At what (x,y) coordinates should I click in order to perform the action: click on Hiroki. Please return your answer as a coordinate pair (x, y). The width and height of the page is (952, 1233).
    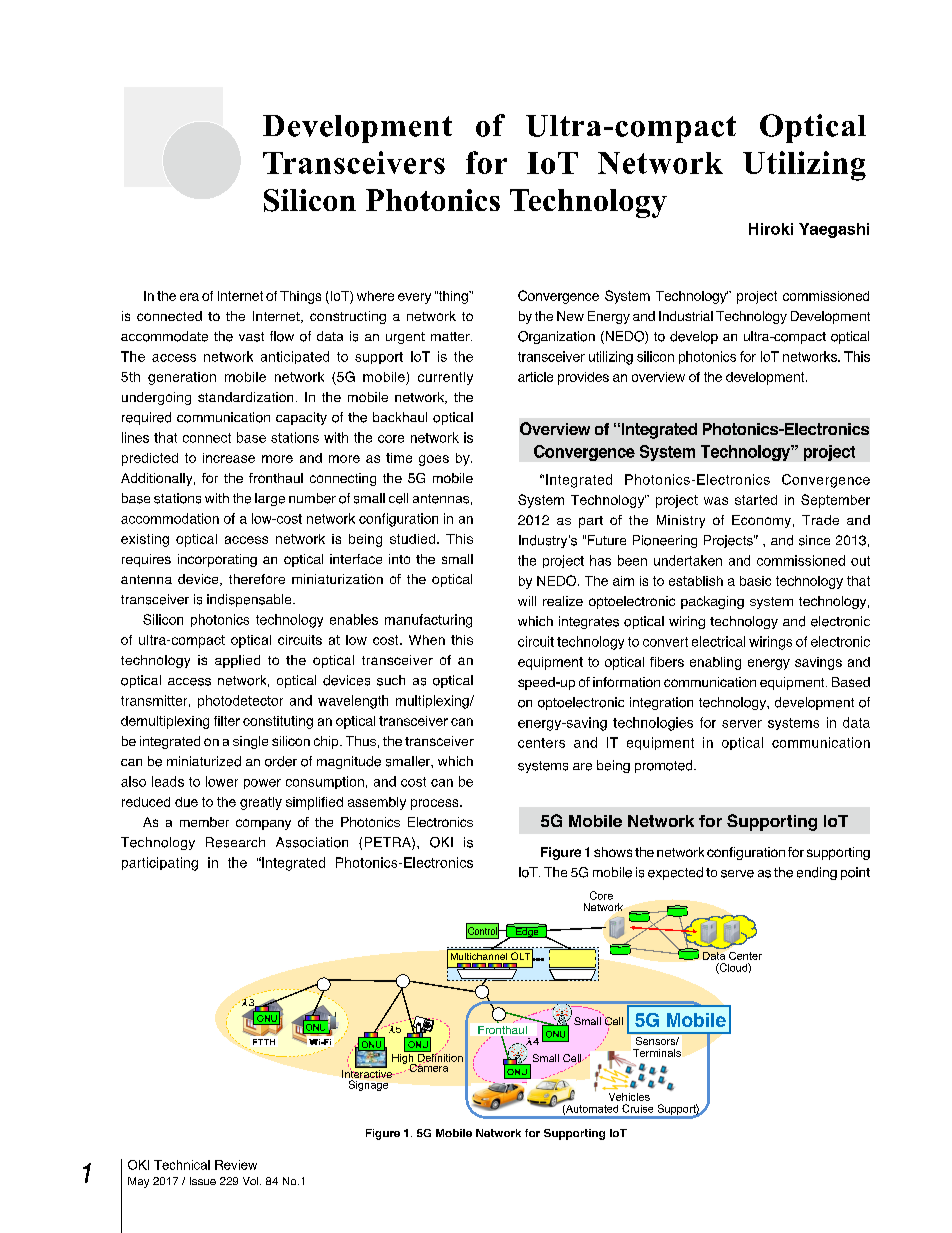
    Looking at the image, I should click on (771, 229).
